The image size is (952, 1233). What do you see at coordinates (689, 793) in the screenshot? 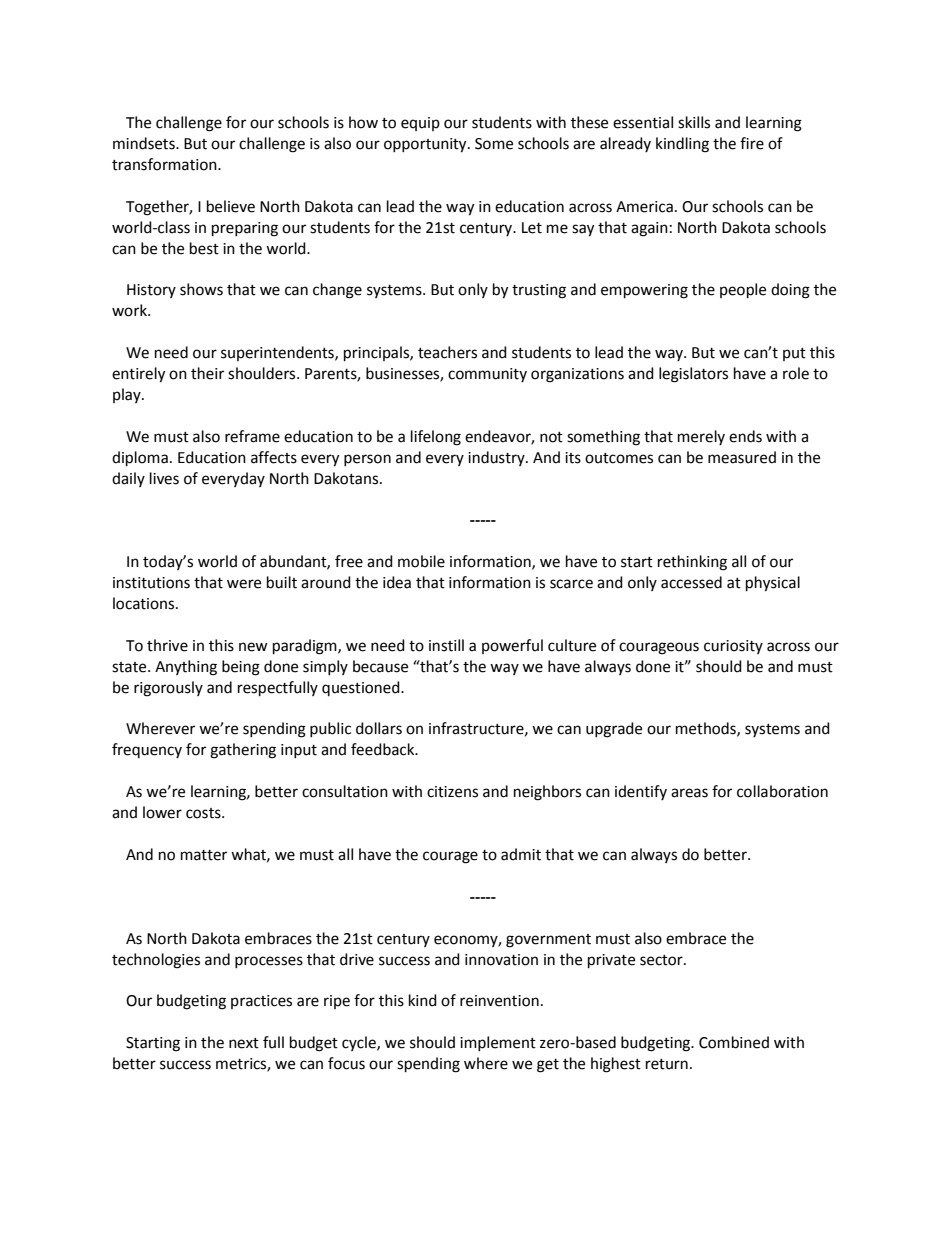
I see `areas` at bounding box center [689, 793].
